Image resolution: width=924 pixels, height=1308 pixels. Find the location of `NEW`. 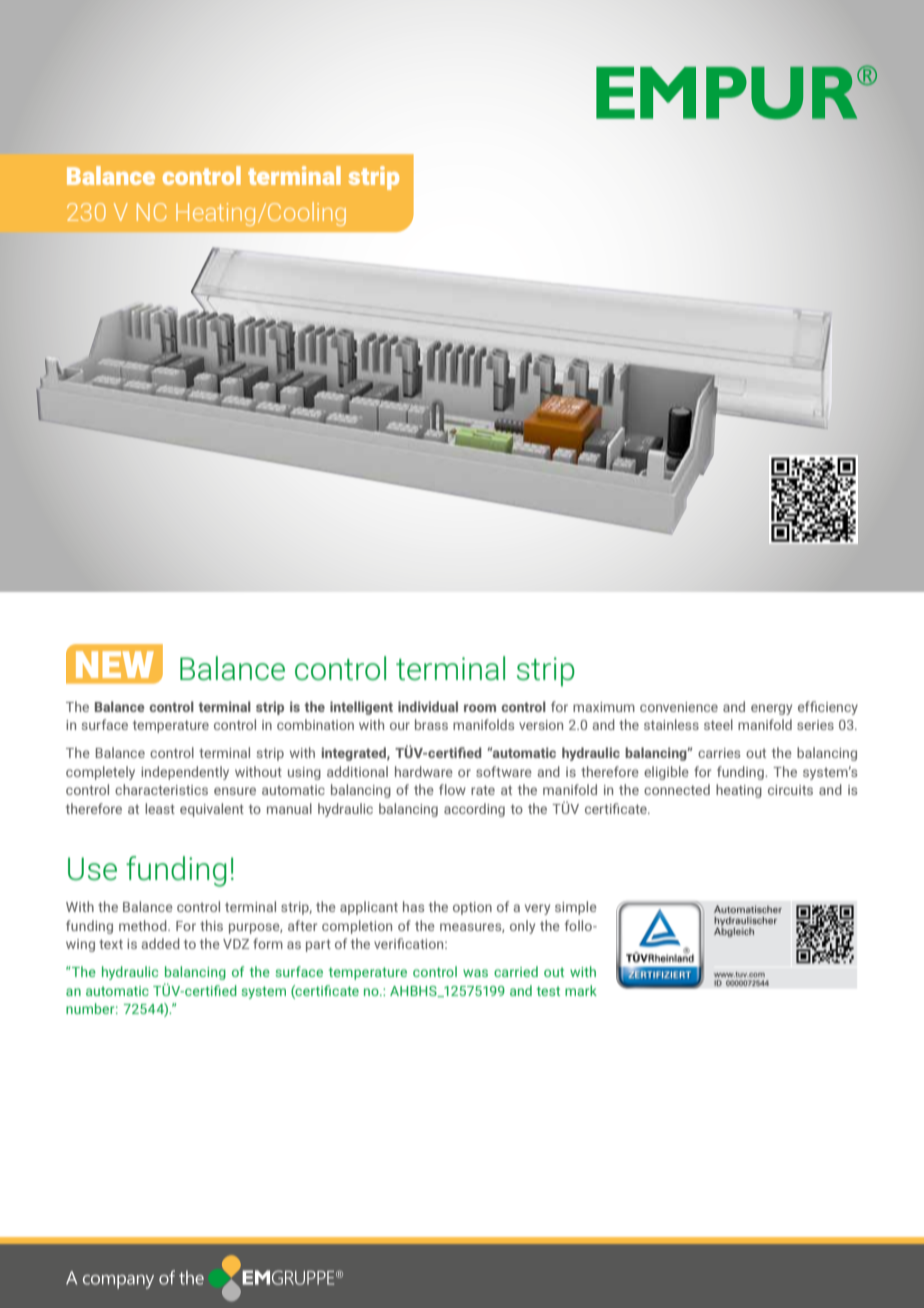

NEW is located at coordinates (115, 664).
